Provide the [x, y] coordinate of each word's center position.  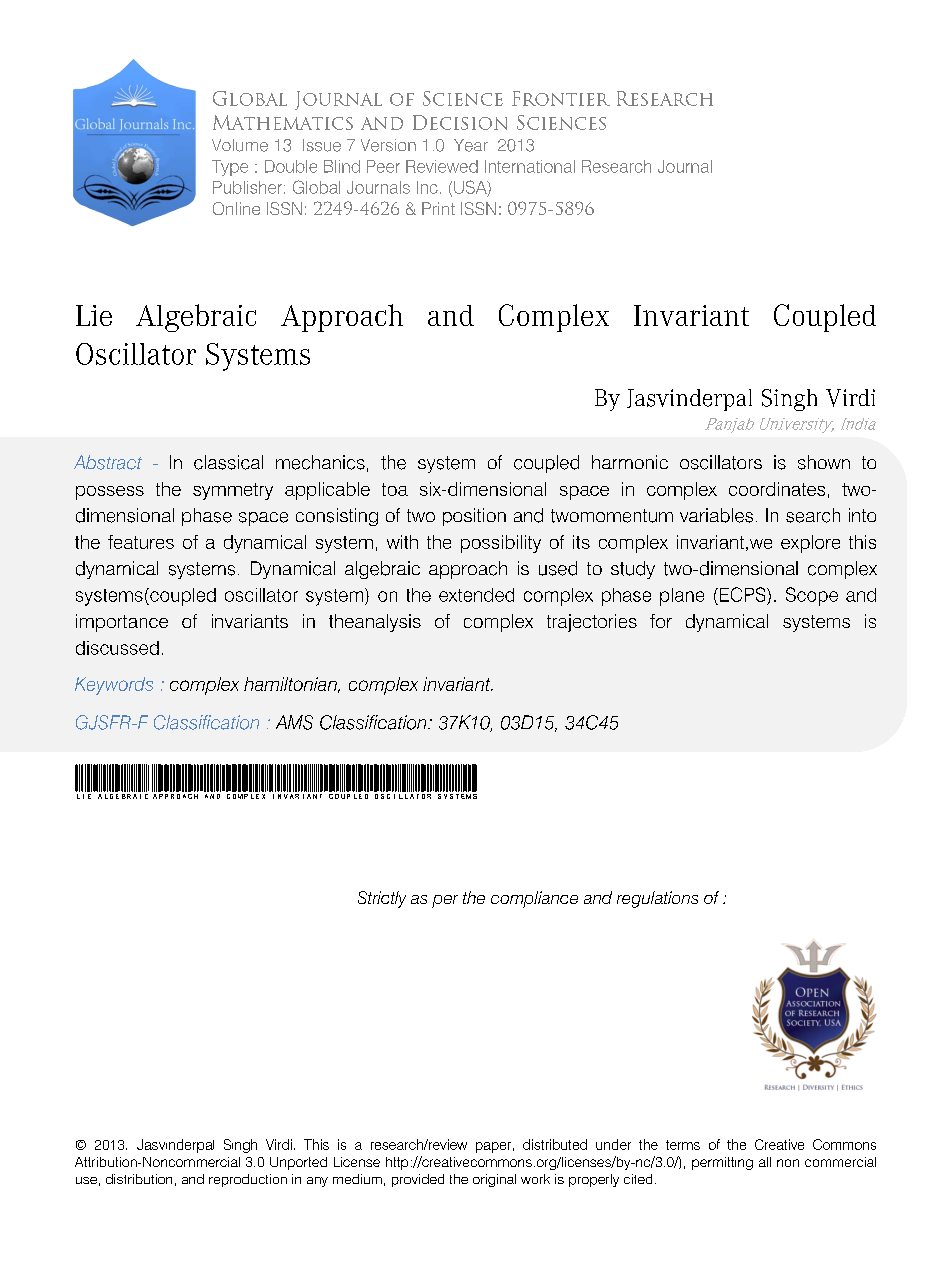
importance [122, 623]
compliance [534, 899]
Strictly [382, 899]
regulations [657, 899]
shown [824, 462]
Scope [812, 596]
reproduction [248, 1180]
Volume [240, 145]
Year [471, 145]
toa [395, 489]
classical [228, 462]
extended [476, 595]
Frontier [561, 98]
